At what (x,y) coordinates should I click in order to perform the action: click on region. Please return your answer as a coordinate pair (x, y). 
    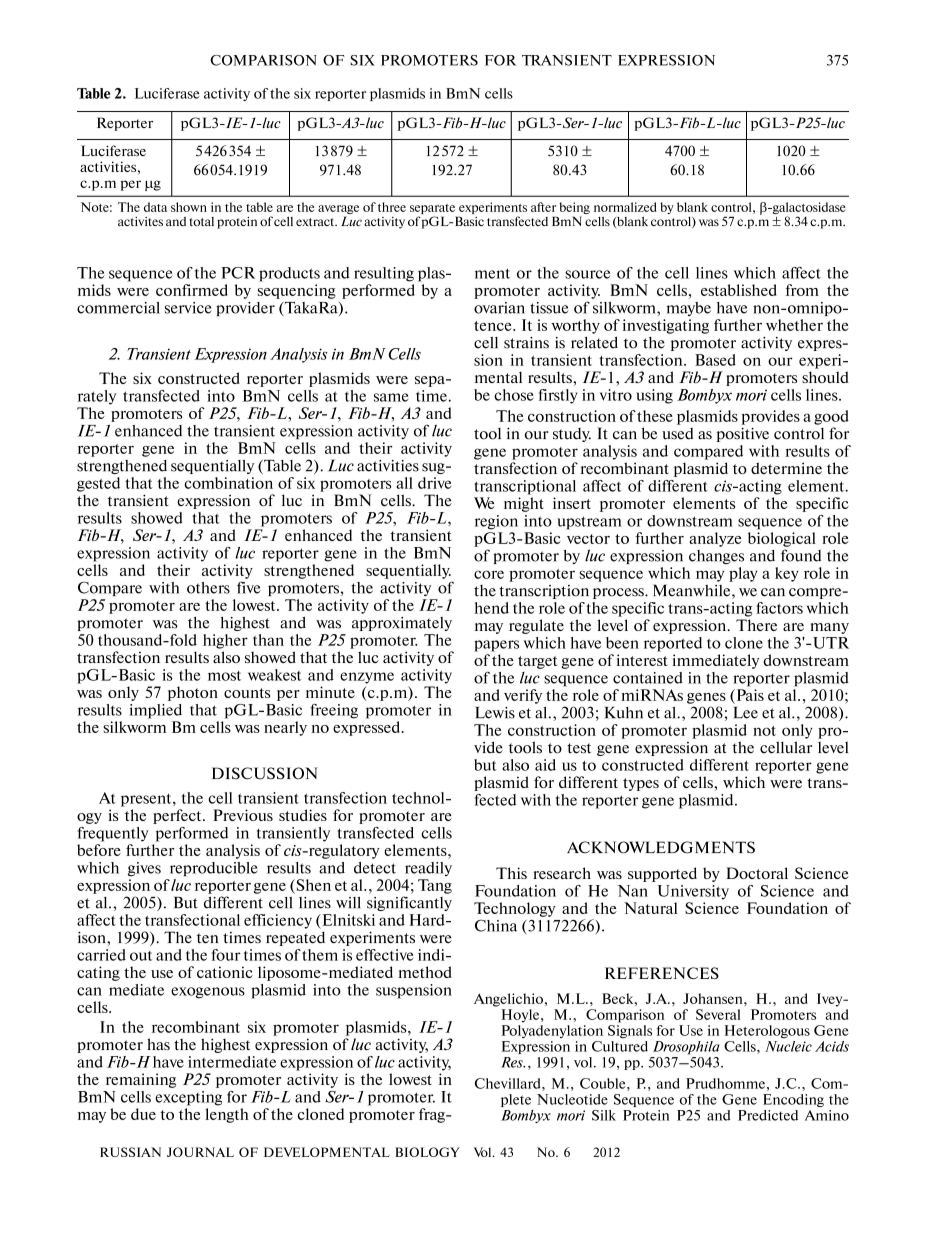
    Looking at the image, I should click on (496, 522).
